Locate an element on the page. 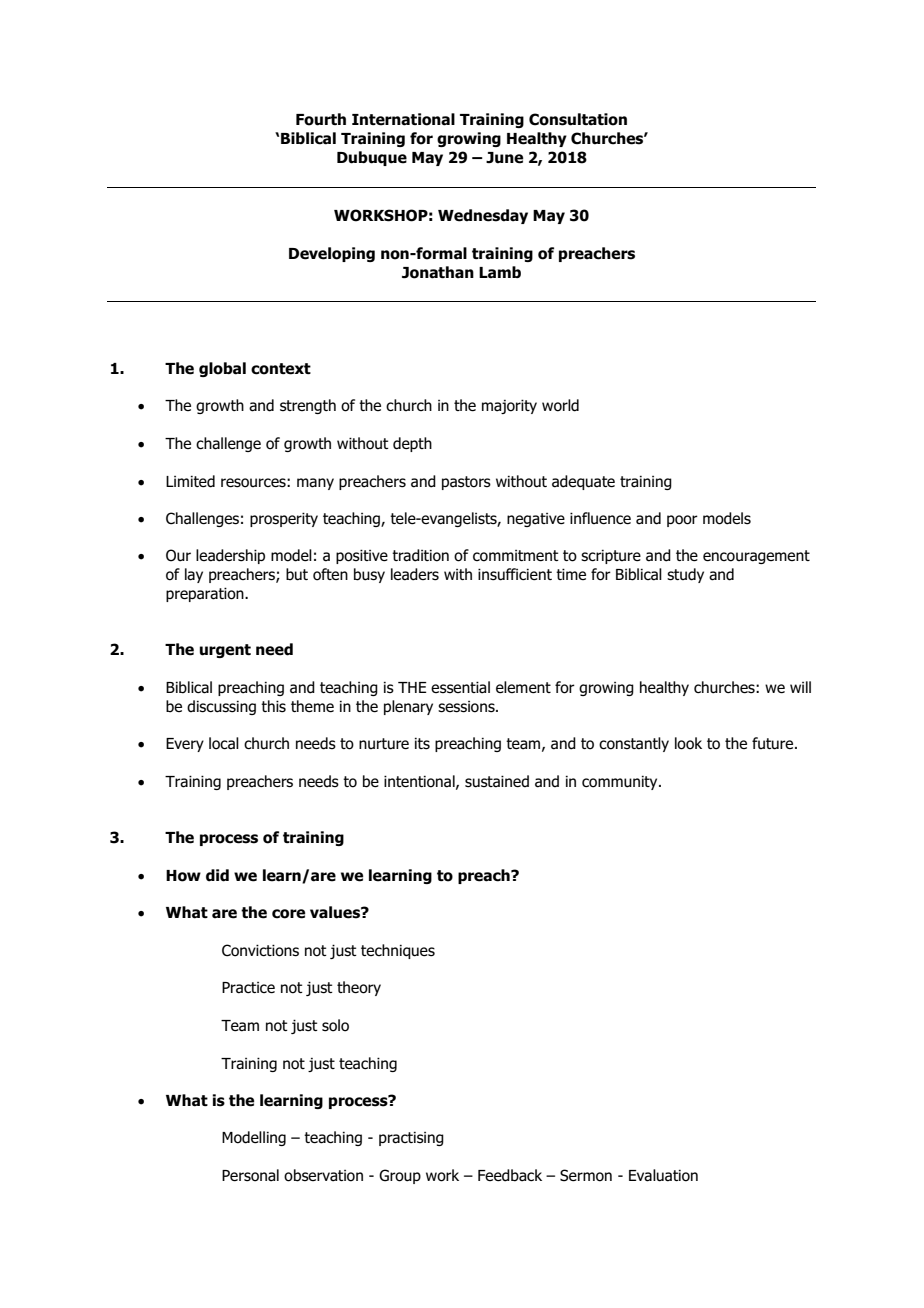  poor is located at coordinates (682, 521).
